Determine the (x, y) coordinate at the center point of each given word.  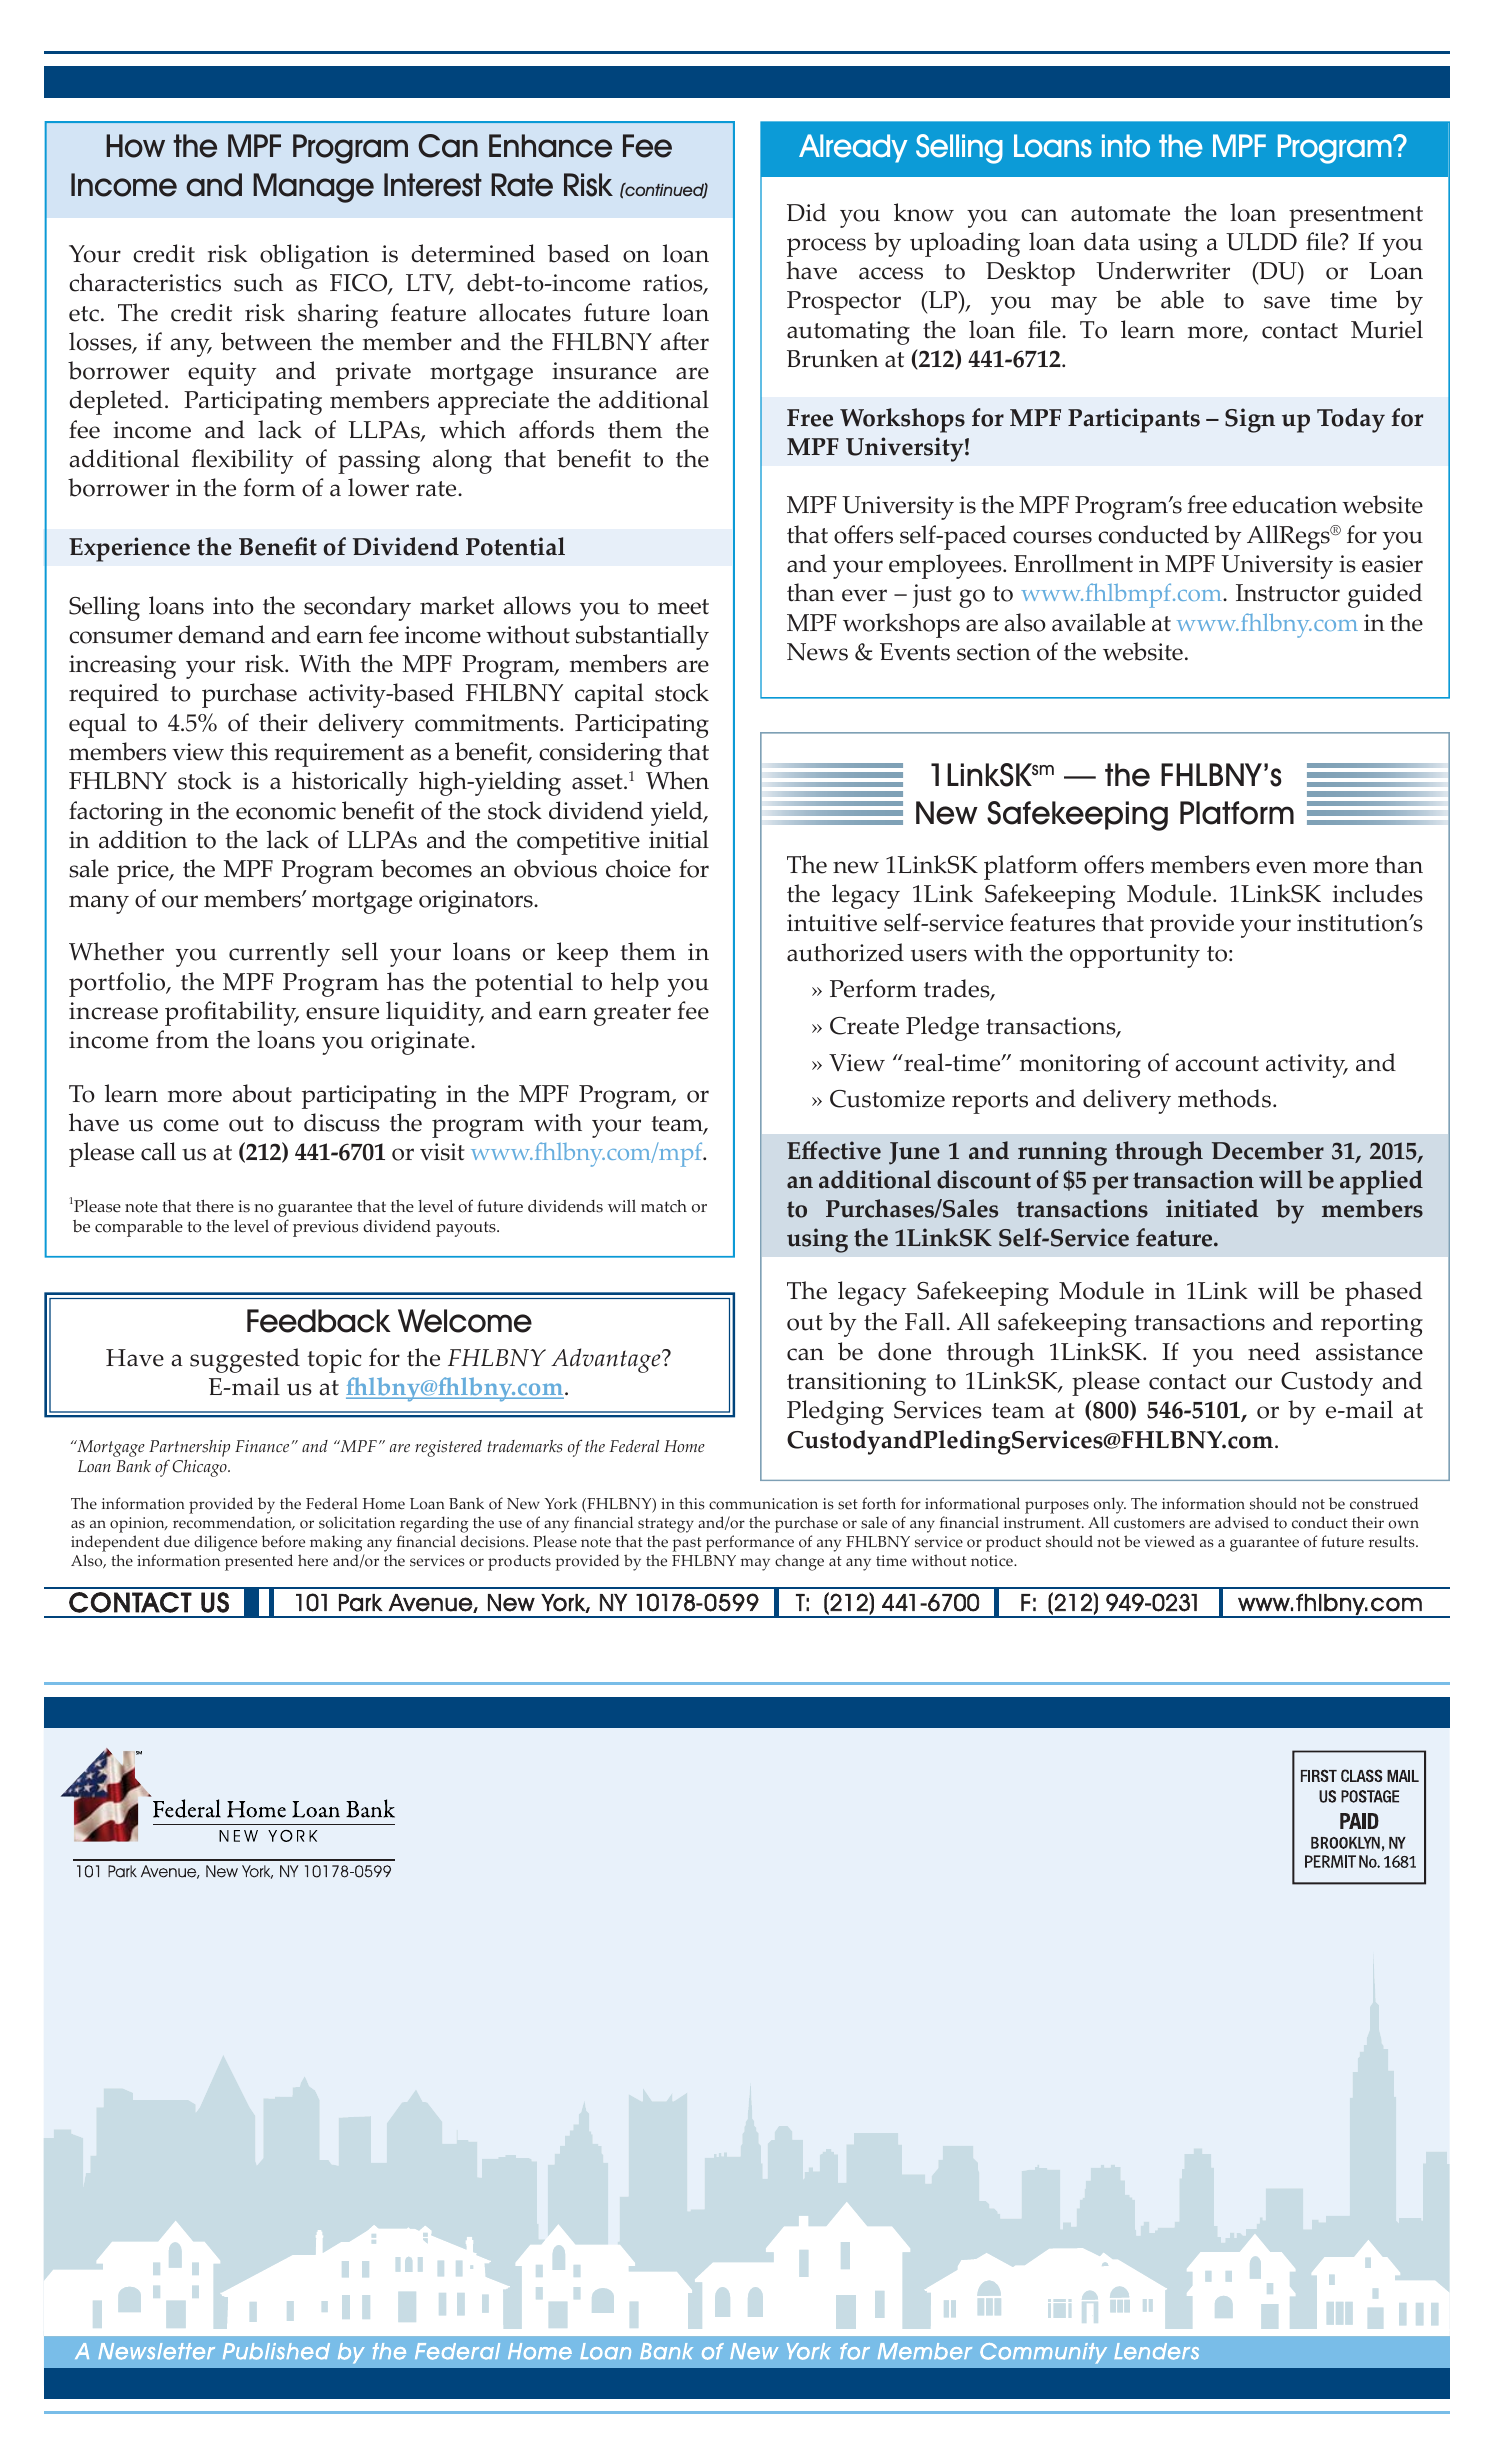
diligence (225, 1543)
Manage (313, 188)
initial (679, 839)
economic (286, 811)
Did (806, 212)
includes (1378, 893)
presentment (1356, 217)
